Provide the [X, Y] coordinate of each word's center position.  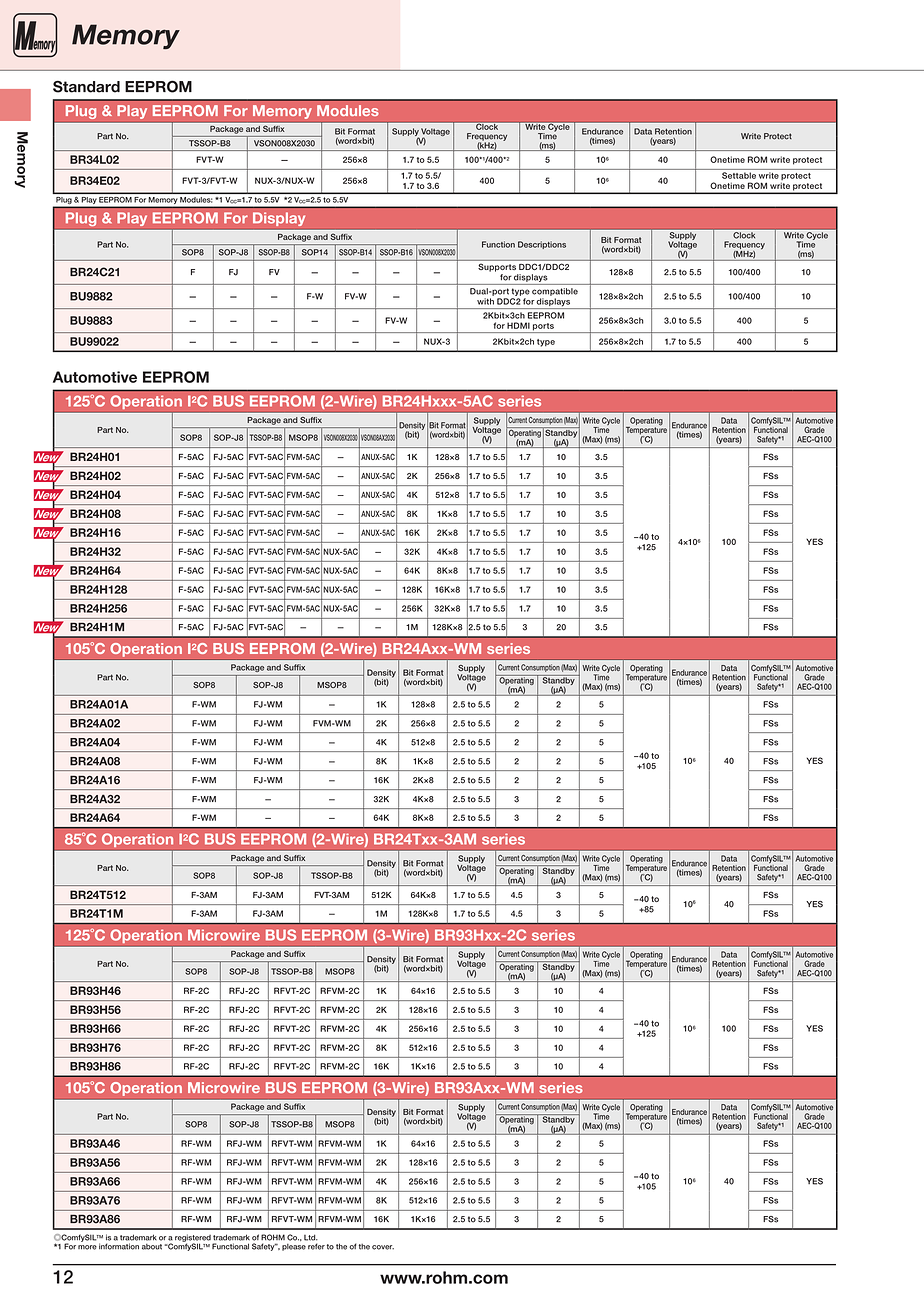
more [87, 1247]
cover [383, 1247]
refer [316, 1246]
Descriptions [542, 245]
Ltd [311, 1237]
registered [193, 1239]
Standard [86, 86]
